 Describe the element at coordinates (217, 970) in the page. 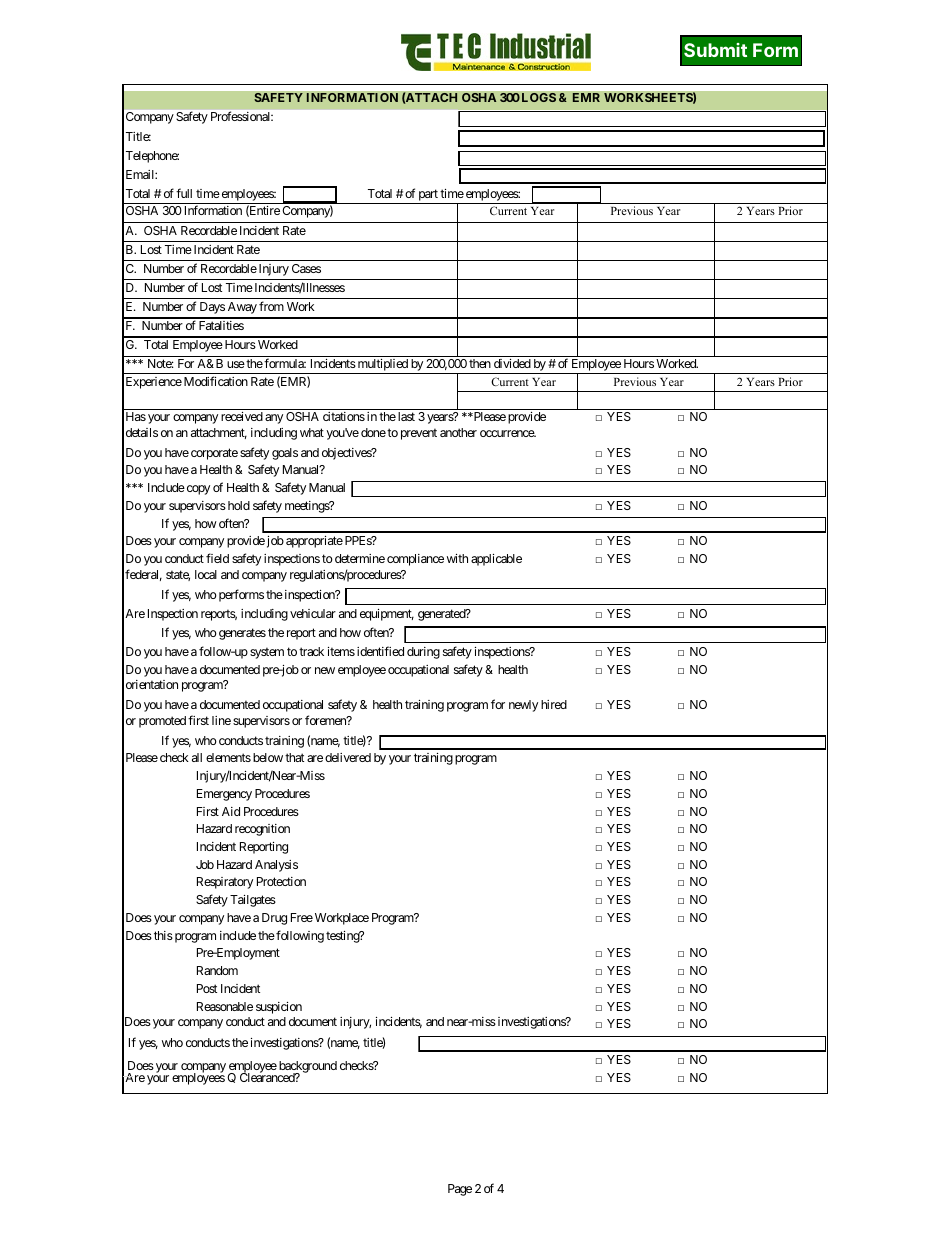

I see `Random` at that location.
